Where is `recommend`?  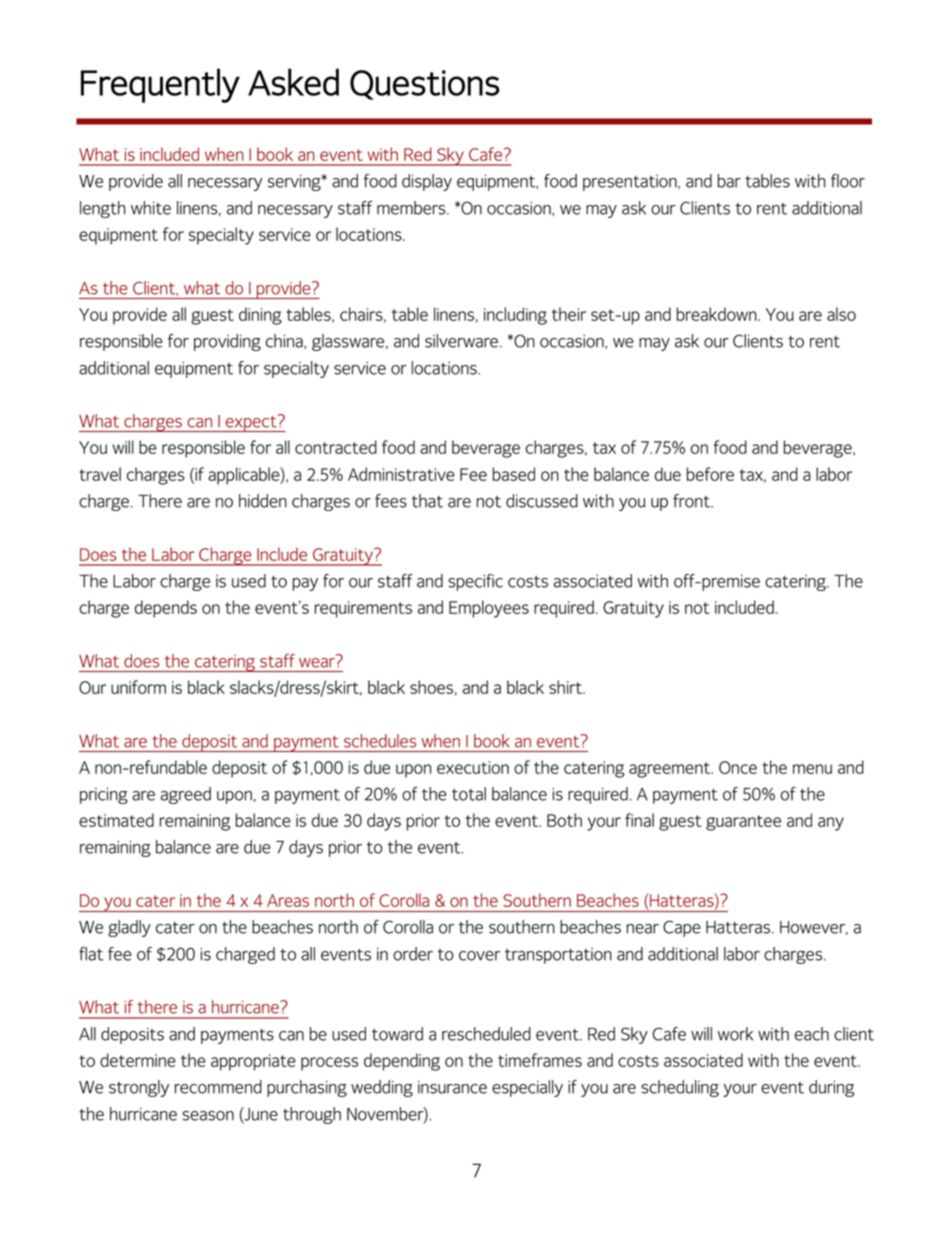
recommend is located at coordinates (218, 1087).
